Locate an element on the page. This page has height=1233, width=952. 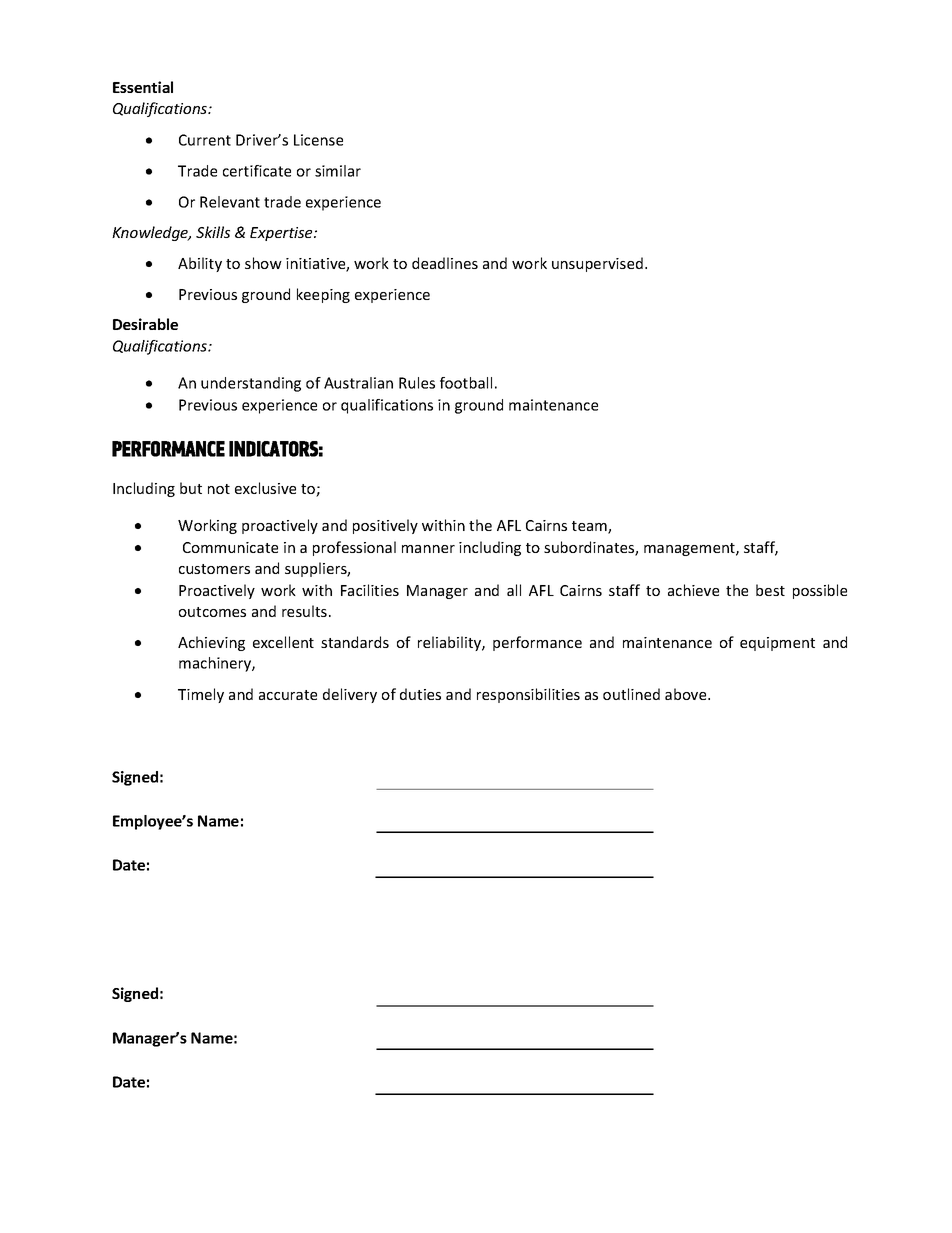
Timely is located at coordinates (201, 695).
